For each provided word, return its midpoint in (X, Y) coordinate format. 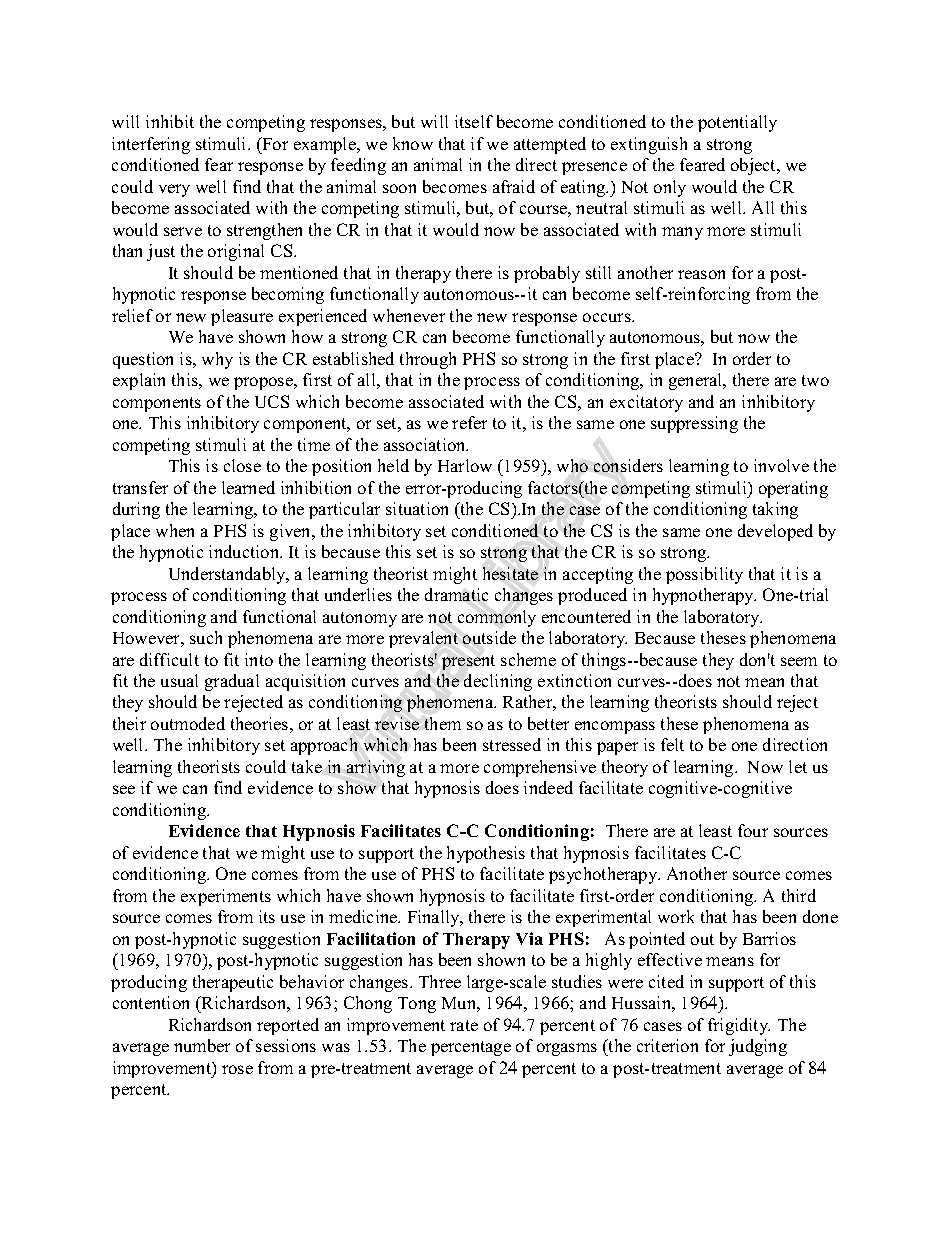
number (202, 1045)
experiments (226, 897)
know (413, 143)
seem (799, 661)
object (755, 166)
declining (498, 682)
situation (417, 508)
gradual (232, 682)
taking (775, 510)
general (697, 381)
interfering (151, 145)
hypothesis (486, 854)
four (753, 830)
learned (248, 487)
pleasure (242, 317)
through (428, 360)
